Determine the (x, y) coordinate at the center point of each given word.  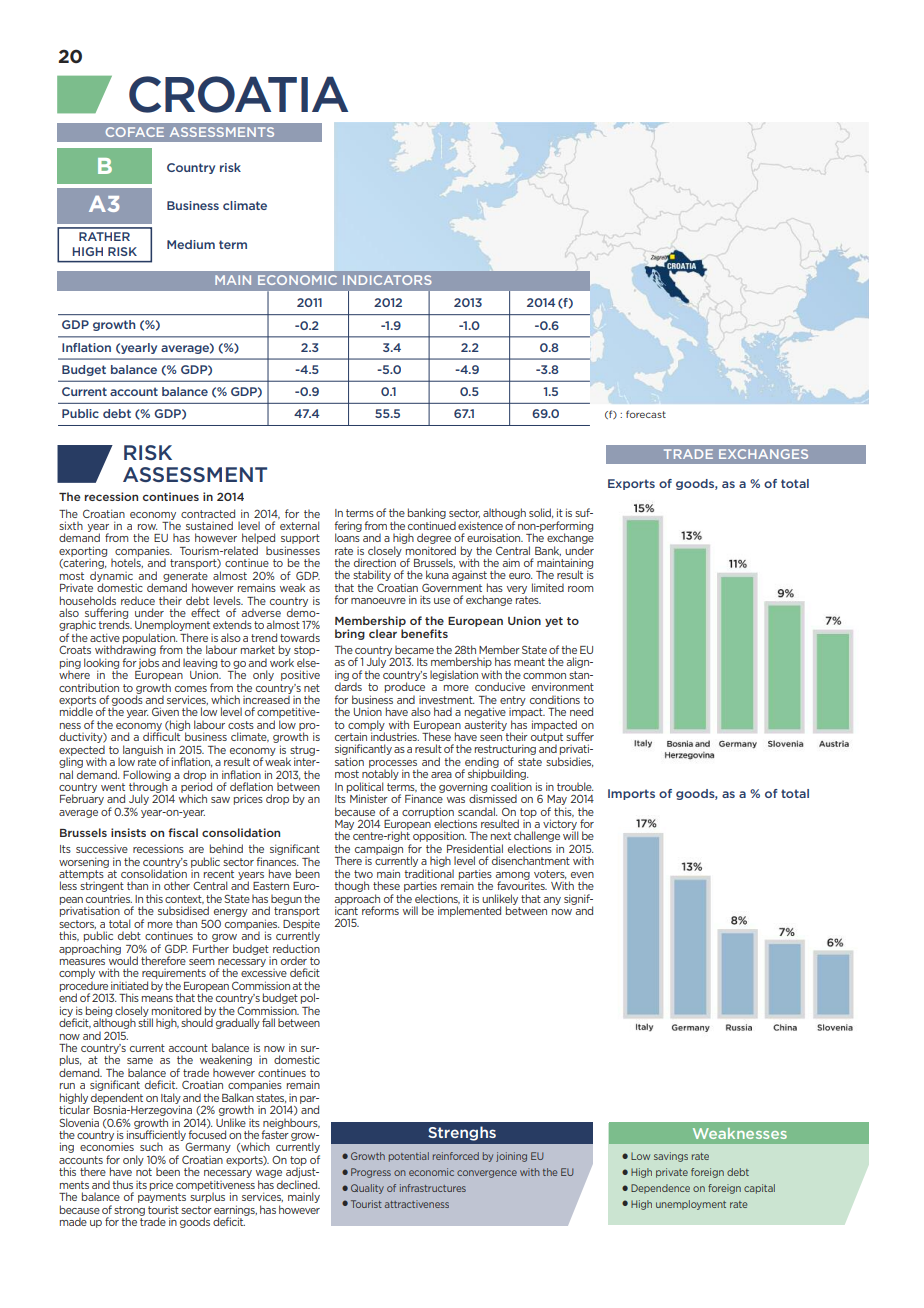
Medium (191, 244)
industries (394, 735)
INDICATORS (387, 280)
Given (165, 711)
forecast (646, 414)
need (581, 711)
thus (122, 1184)
